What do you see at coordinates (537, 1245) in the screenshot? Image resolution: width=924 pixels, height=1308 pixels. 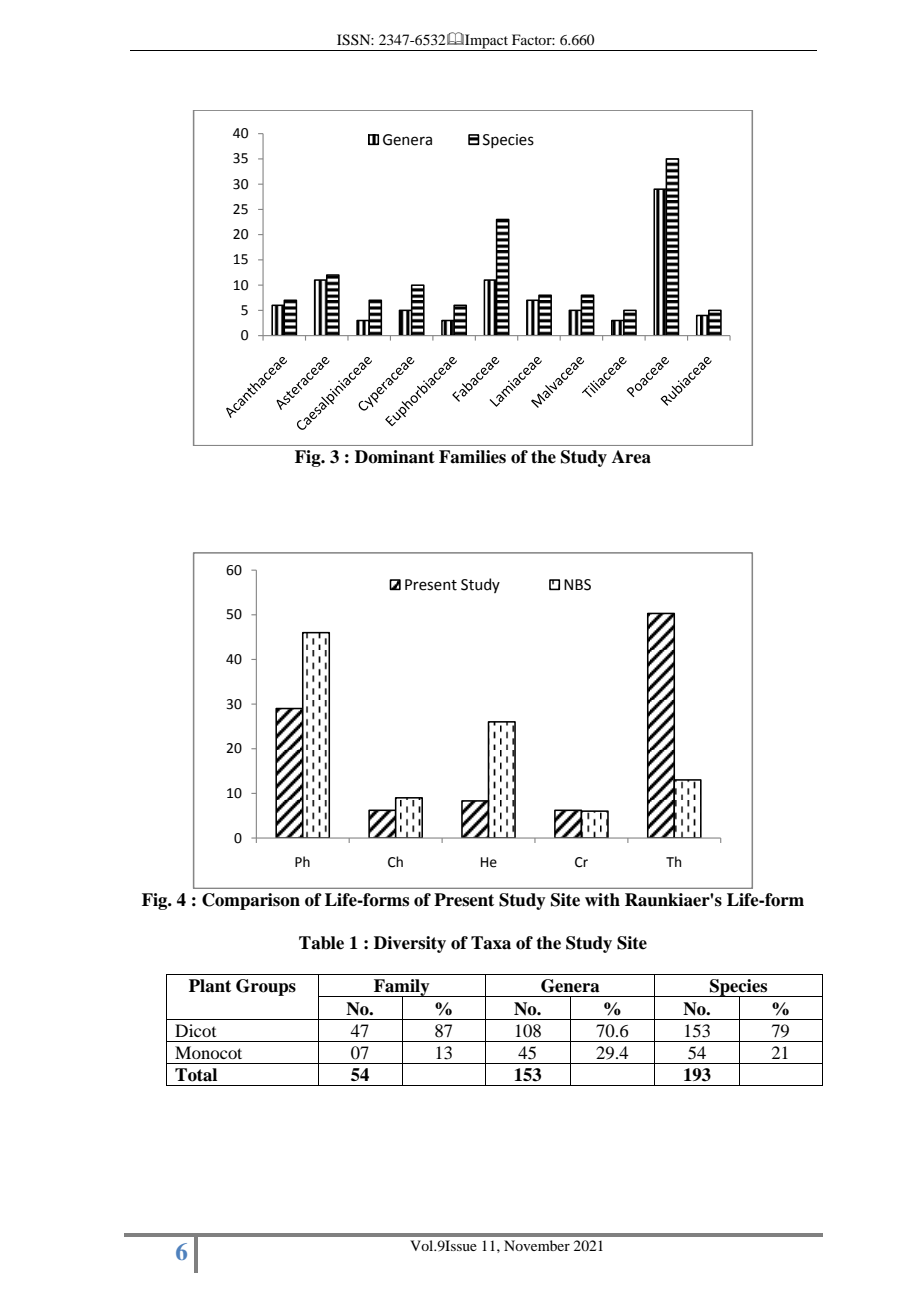 I see `November` at bounding box center [537, 1245].
